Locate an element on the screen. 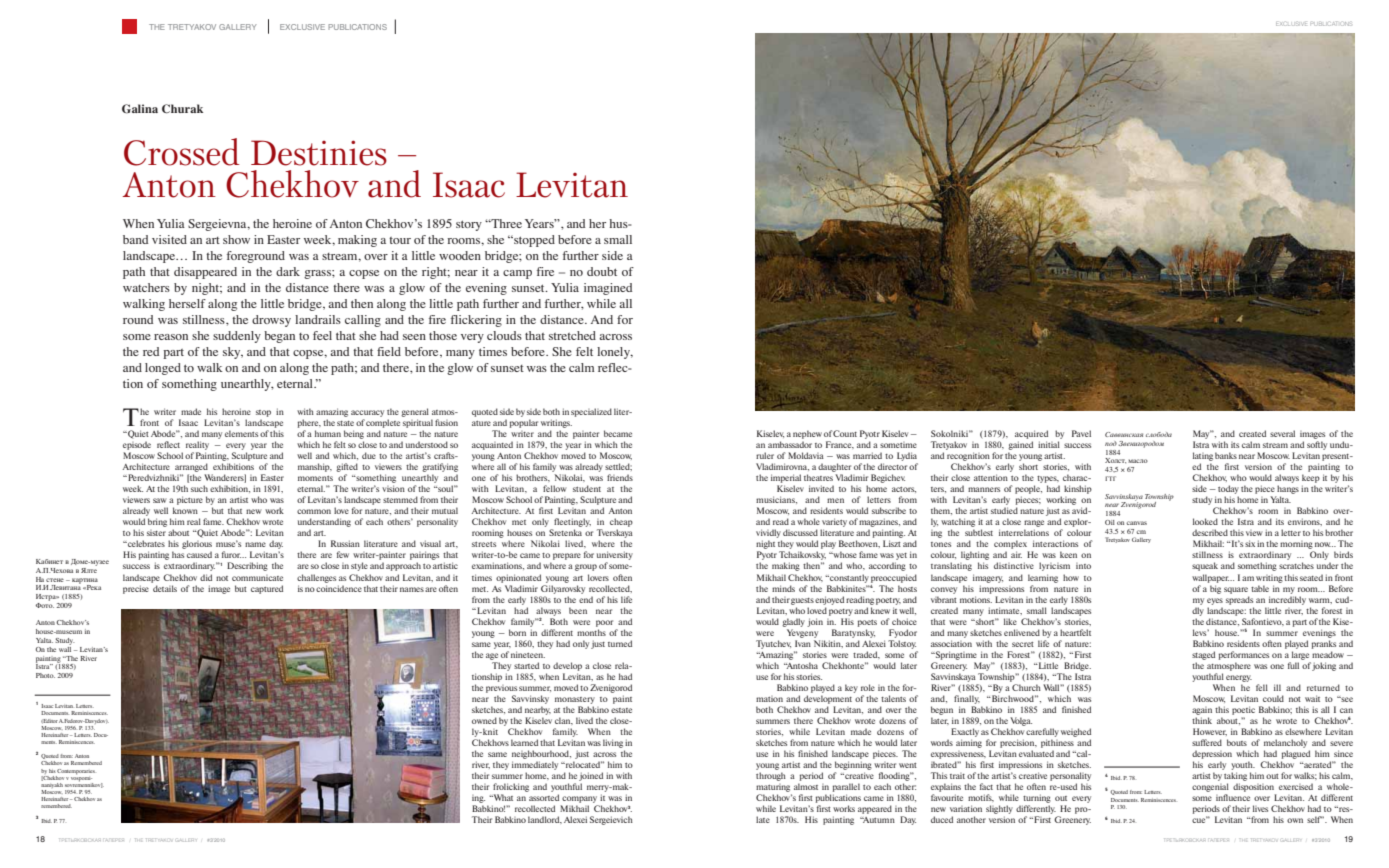 The image size is (1389, 868). Crossed is located at coordinates (182, 152).
